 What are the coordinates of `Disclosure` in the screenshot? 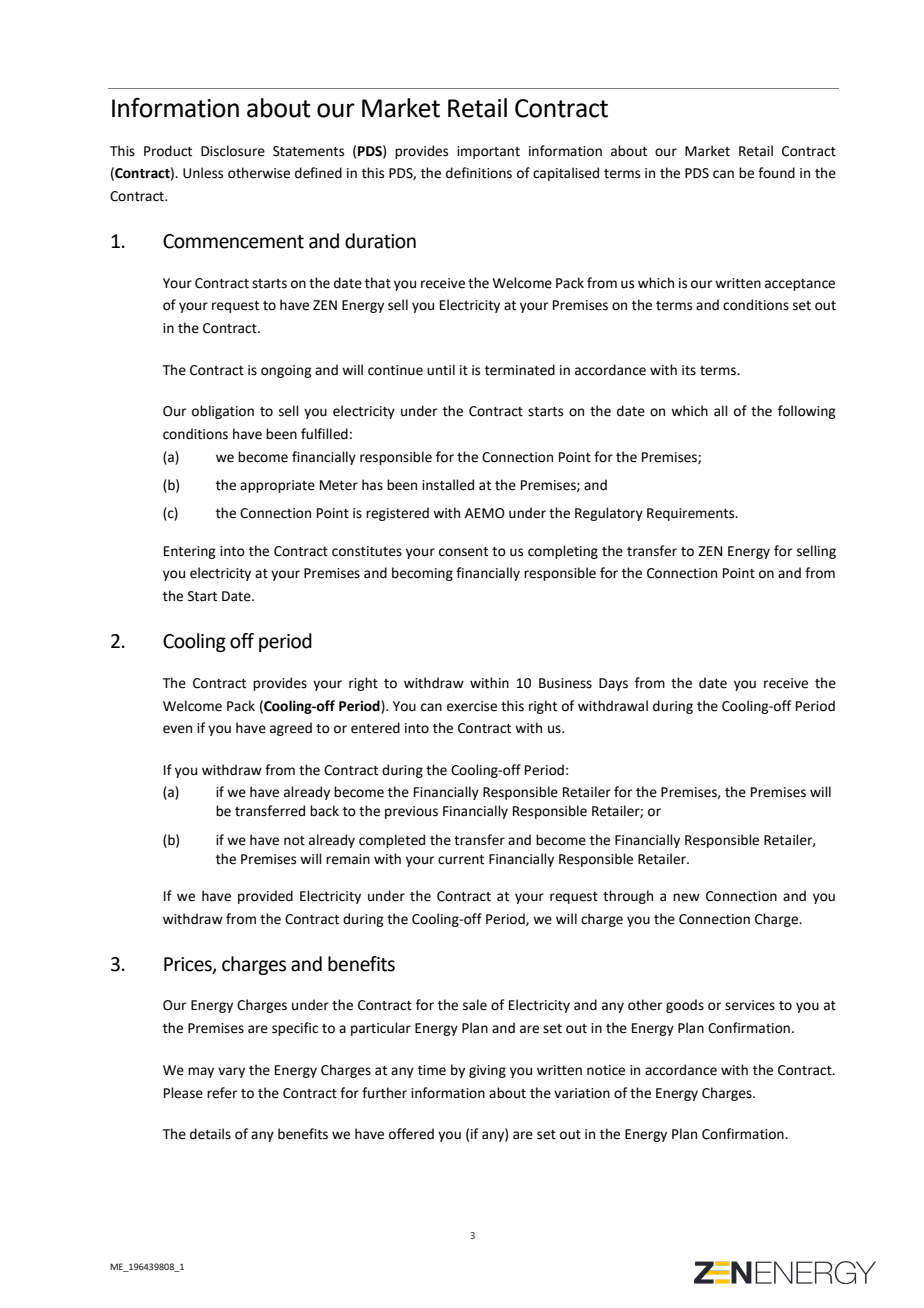 It's located at (233, 151).
